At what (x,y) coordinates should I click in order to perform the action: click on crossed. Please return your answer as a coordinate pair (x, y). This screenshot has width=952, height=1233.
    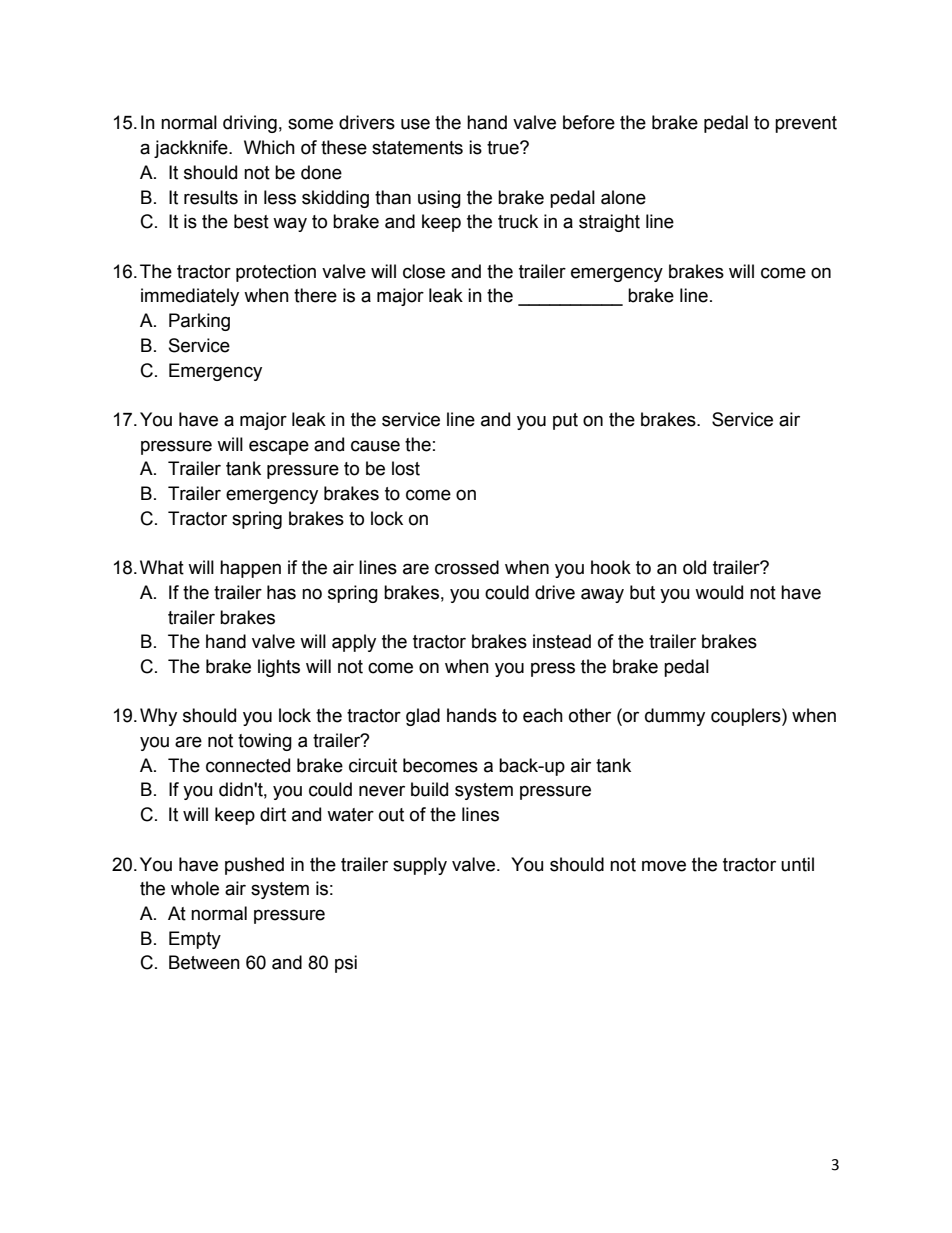
    Looking at the image, I should click on (467, 567).
